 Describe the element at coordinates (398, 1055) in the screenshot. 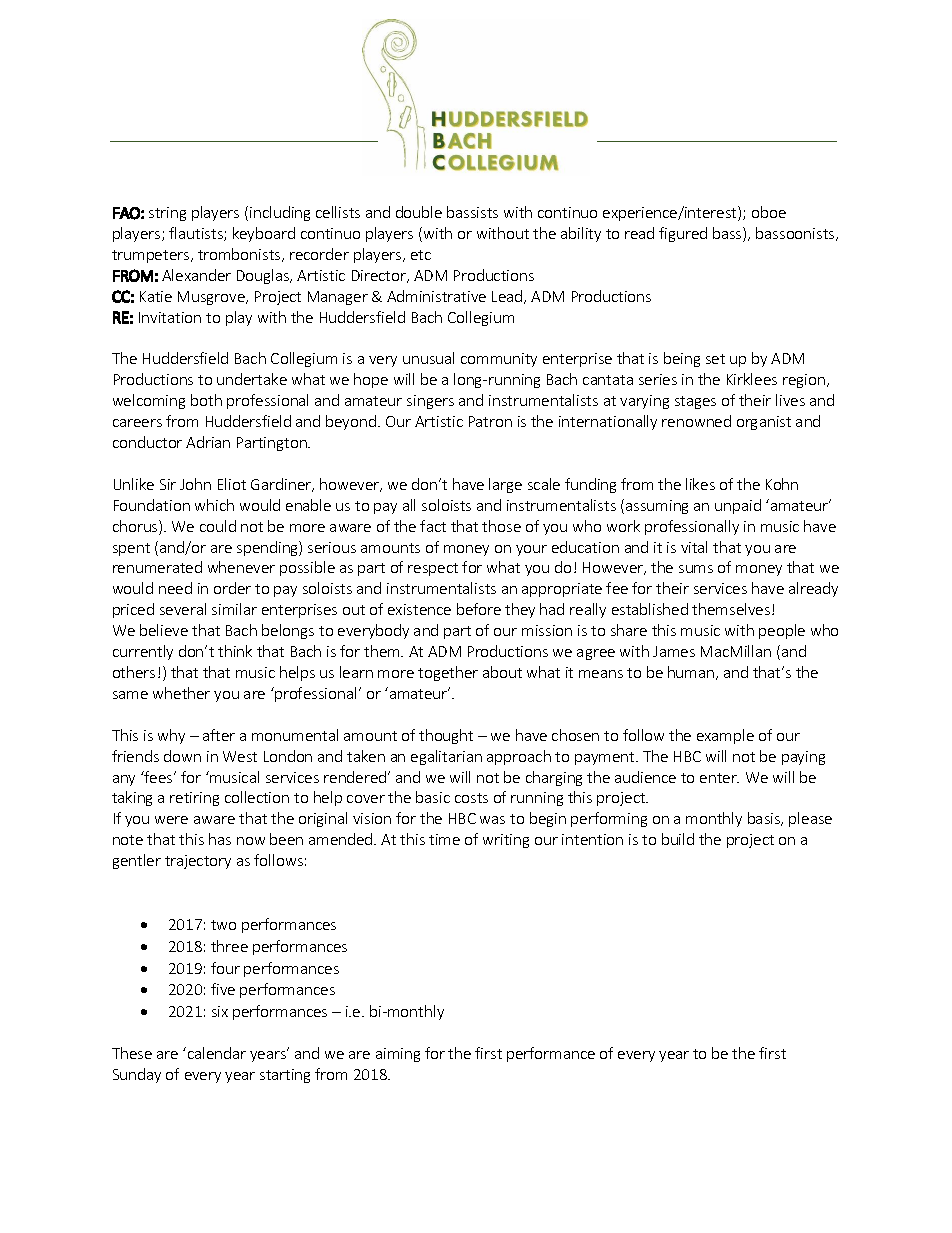

I see `aiming` at that location.
